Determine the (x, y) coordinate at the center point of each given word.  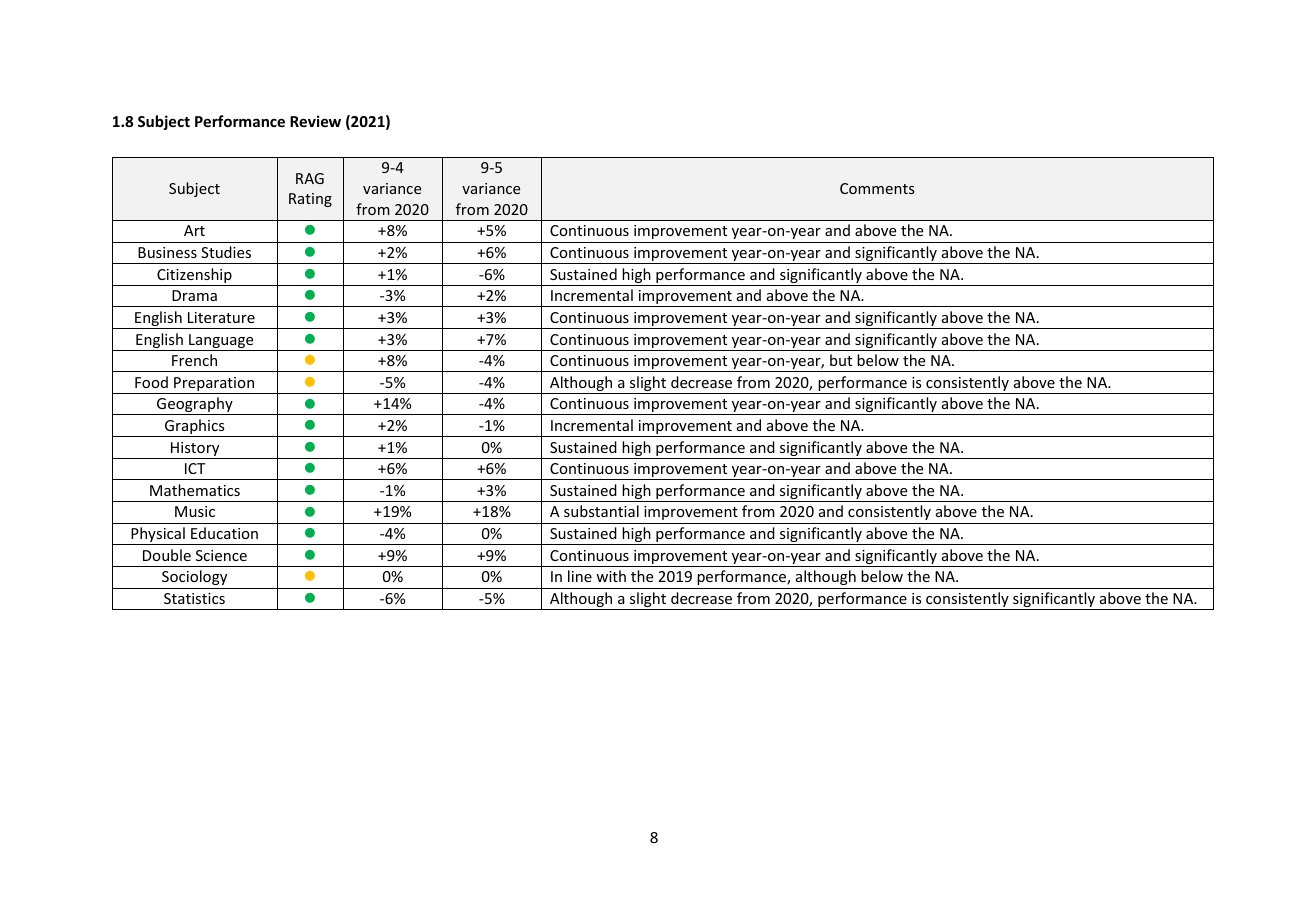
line (580, 576)
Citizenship (194, 277)
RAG (310, 178)
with (611, 576)
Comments (877, 188)
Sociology (194, 577)
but (841, 360)
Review (315, 121)
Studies (226, 252)
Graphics (195, 428)
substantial (601, 511)
